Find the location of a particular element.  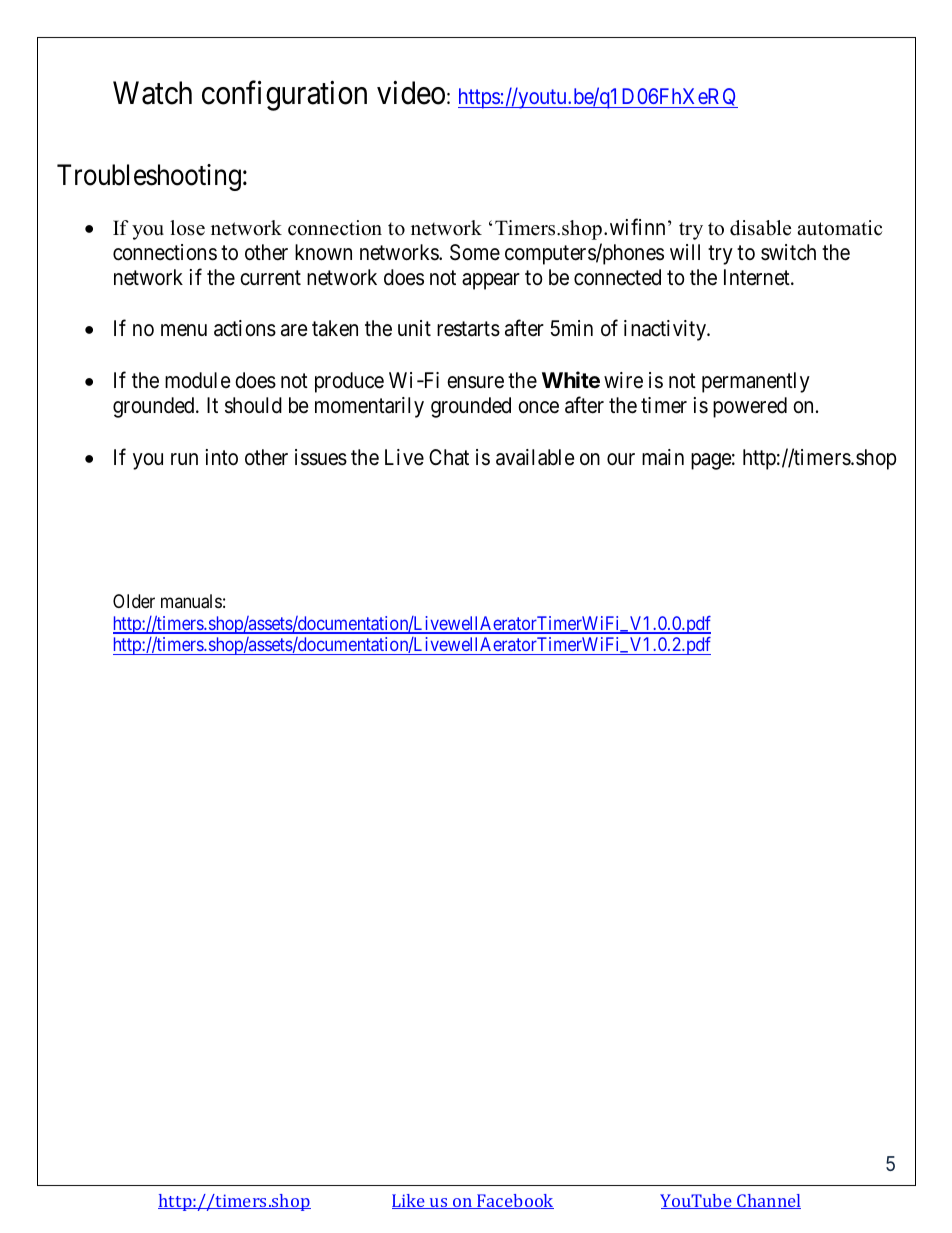

Chat is located at coordinates (449, 457).
